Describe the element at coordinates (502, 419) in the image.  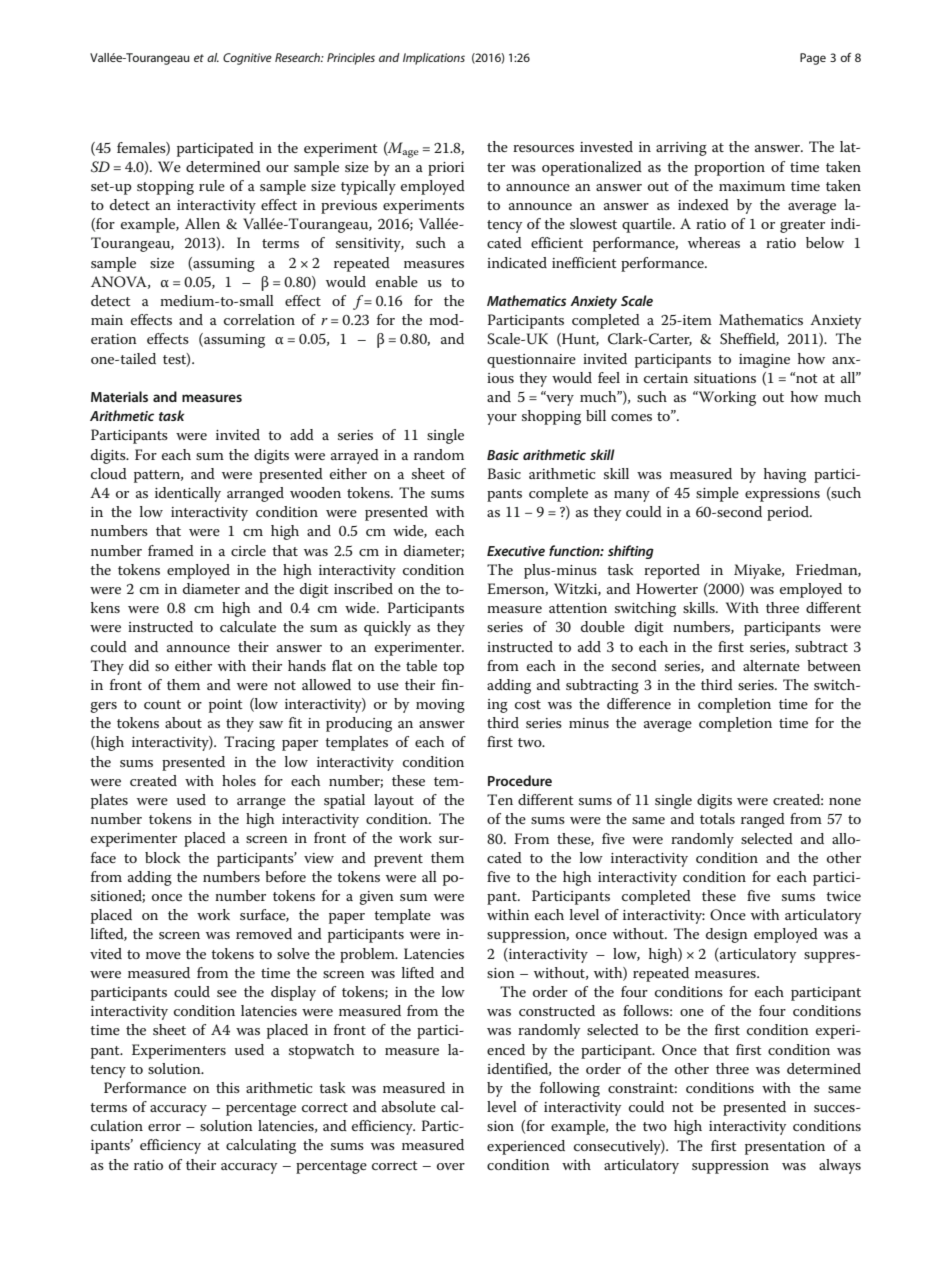
I see `your` at that location.
